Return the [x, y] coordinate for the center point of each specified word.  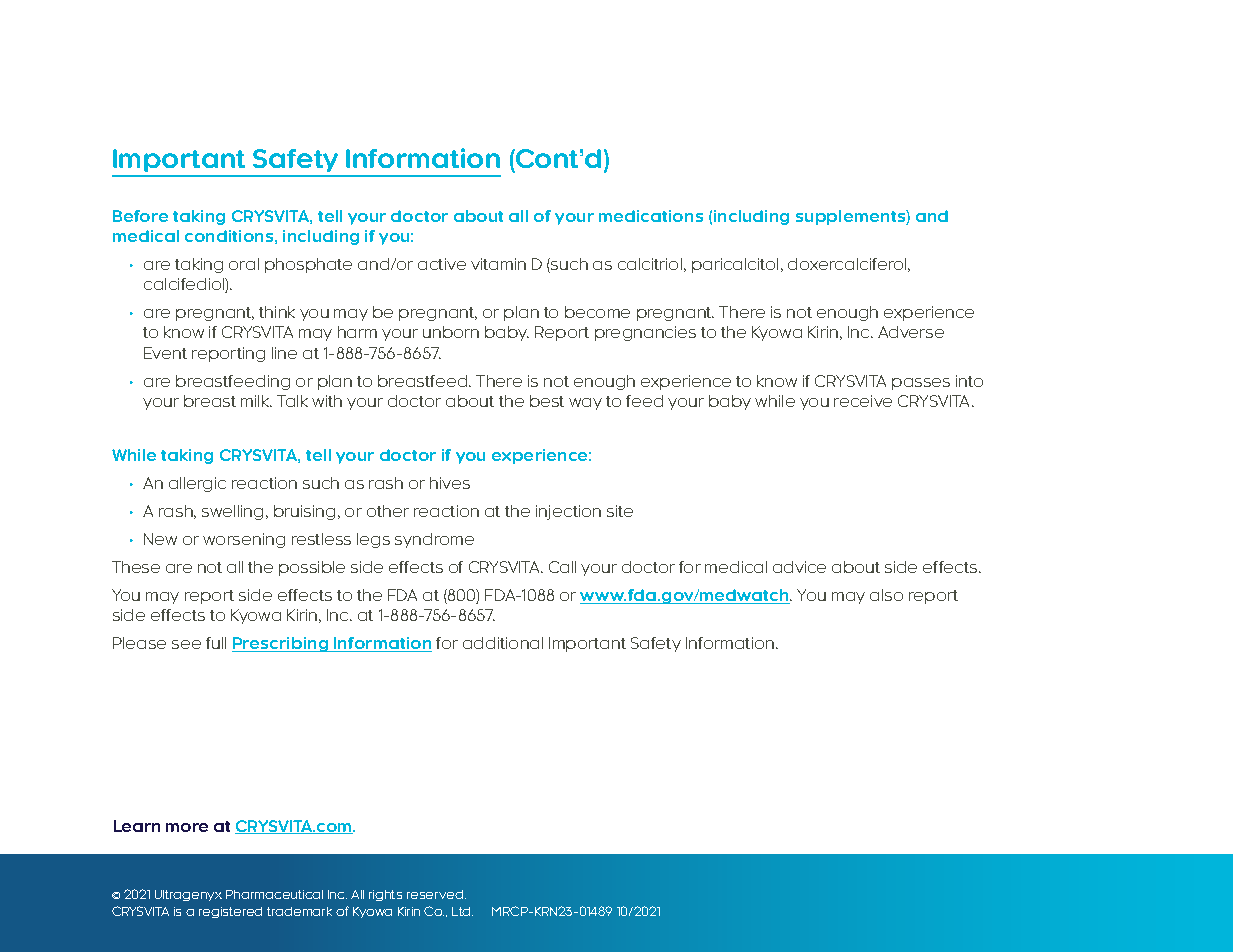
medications [651, 216]
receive [863, 401]
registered [230, 912]
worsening [244, 540]
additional [503, 643]
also [886, 595]
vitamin [498, 264]
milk [256, 401]
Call [562, 567]
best [547, 401]
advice [799, 567]
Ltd [462, 911]
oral [244, 264]
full [216, 643]
